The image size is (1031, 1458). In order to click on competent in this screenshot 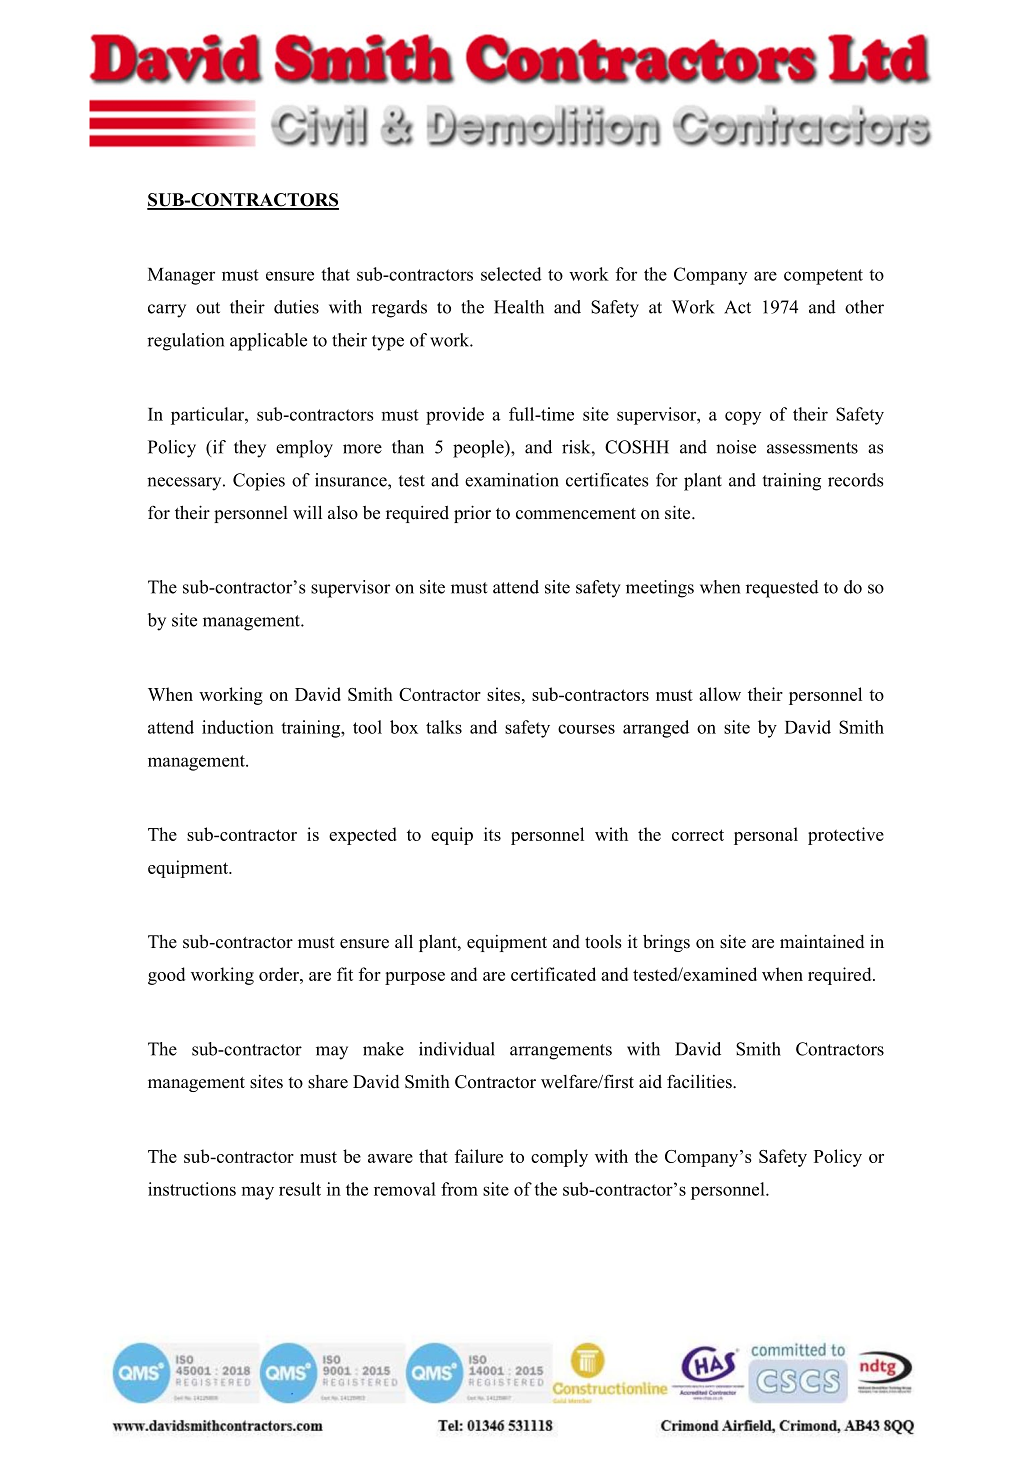, I will do `click(823, 277)`.
